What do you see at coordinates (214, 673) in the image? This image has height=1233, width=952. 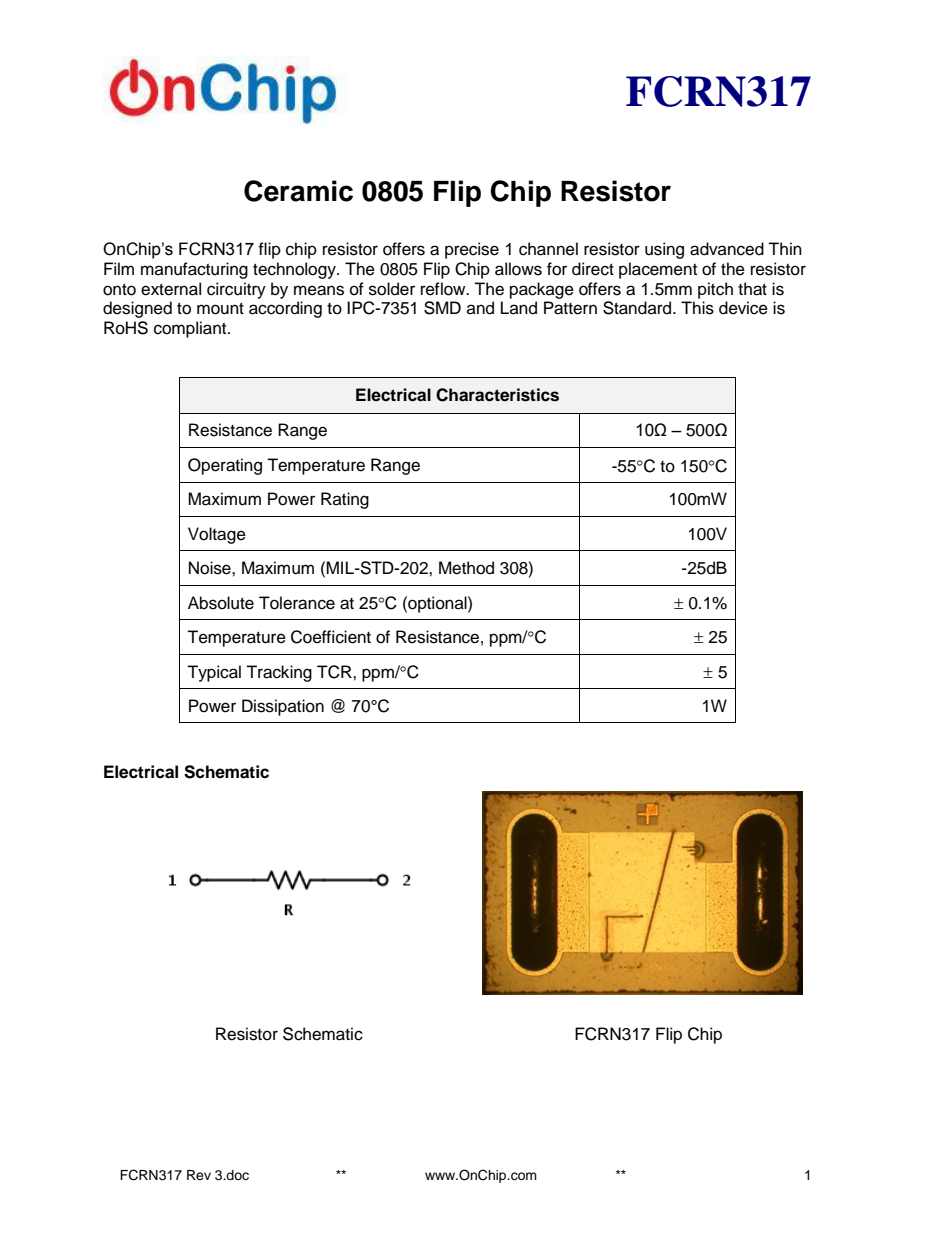 I see `Typical` at bounding box center [214, 673].
